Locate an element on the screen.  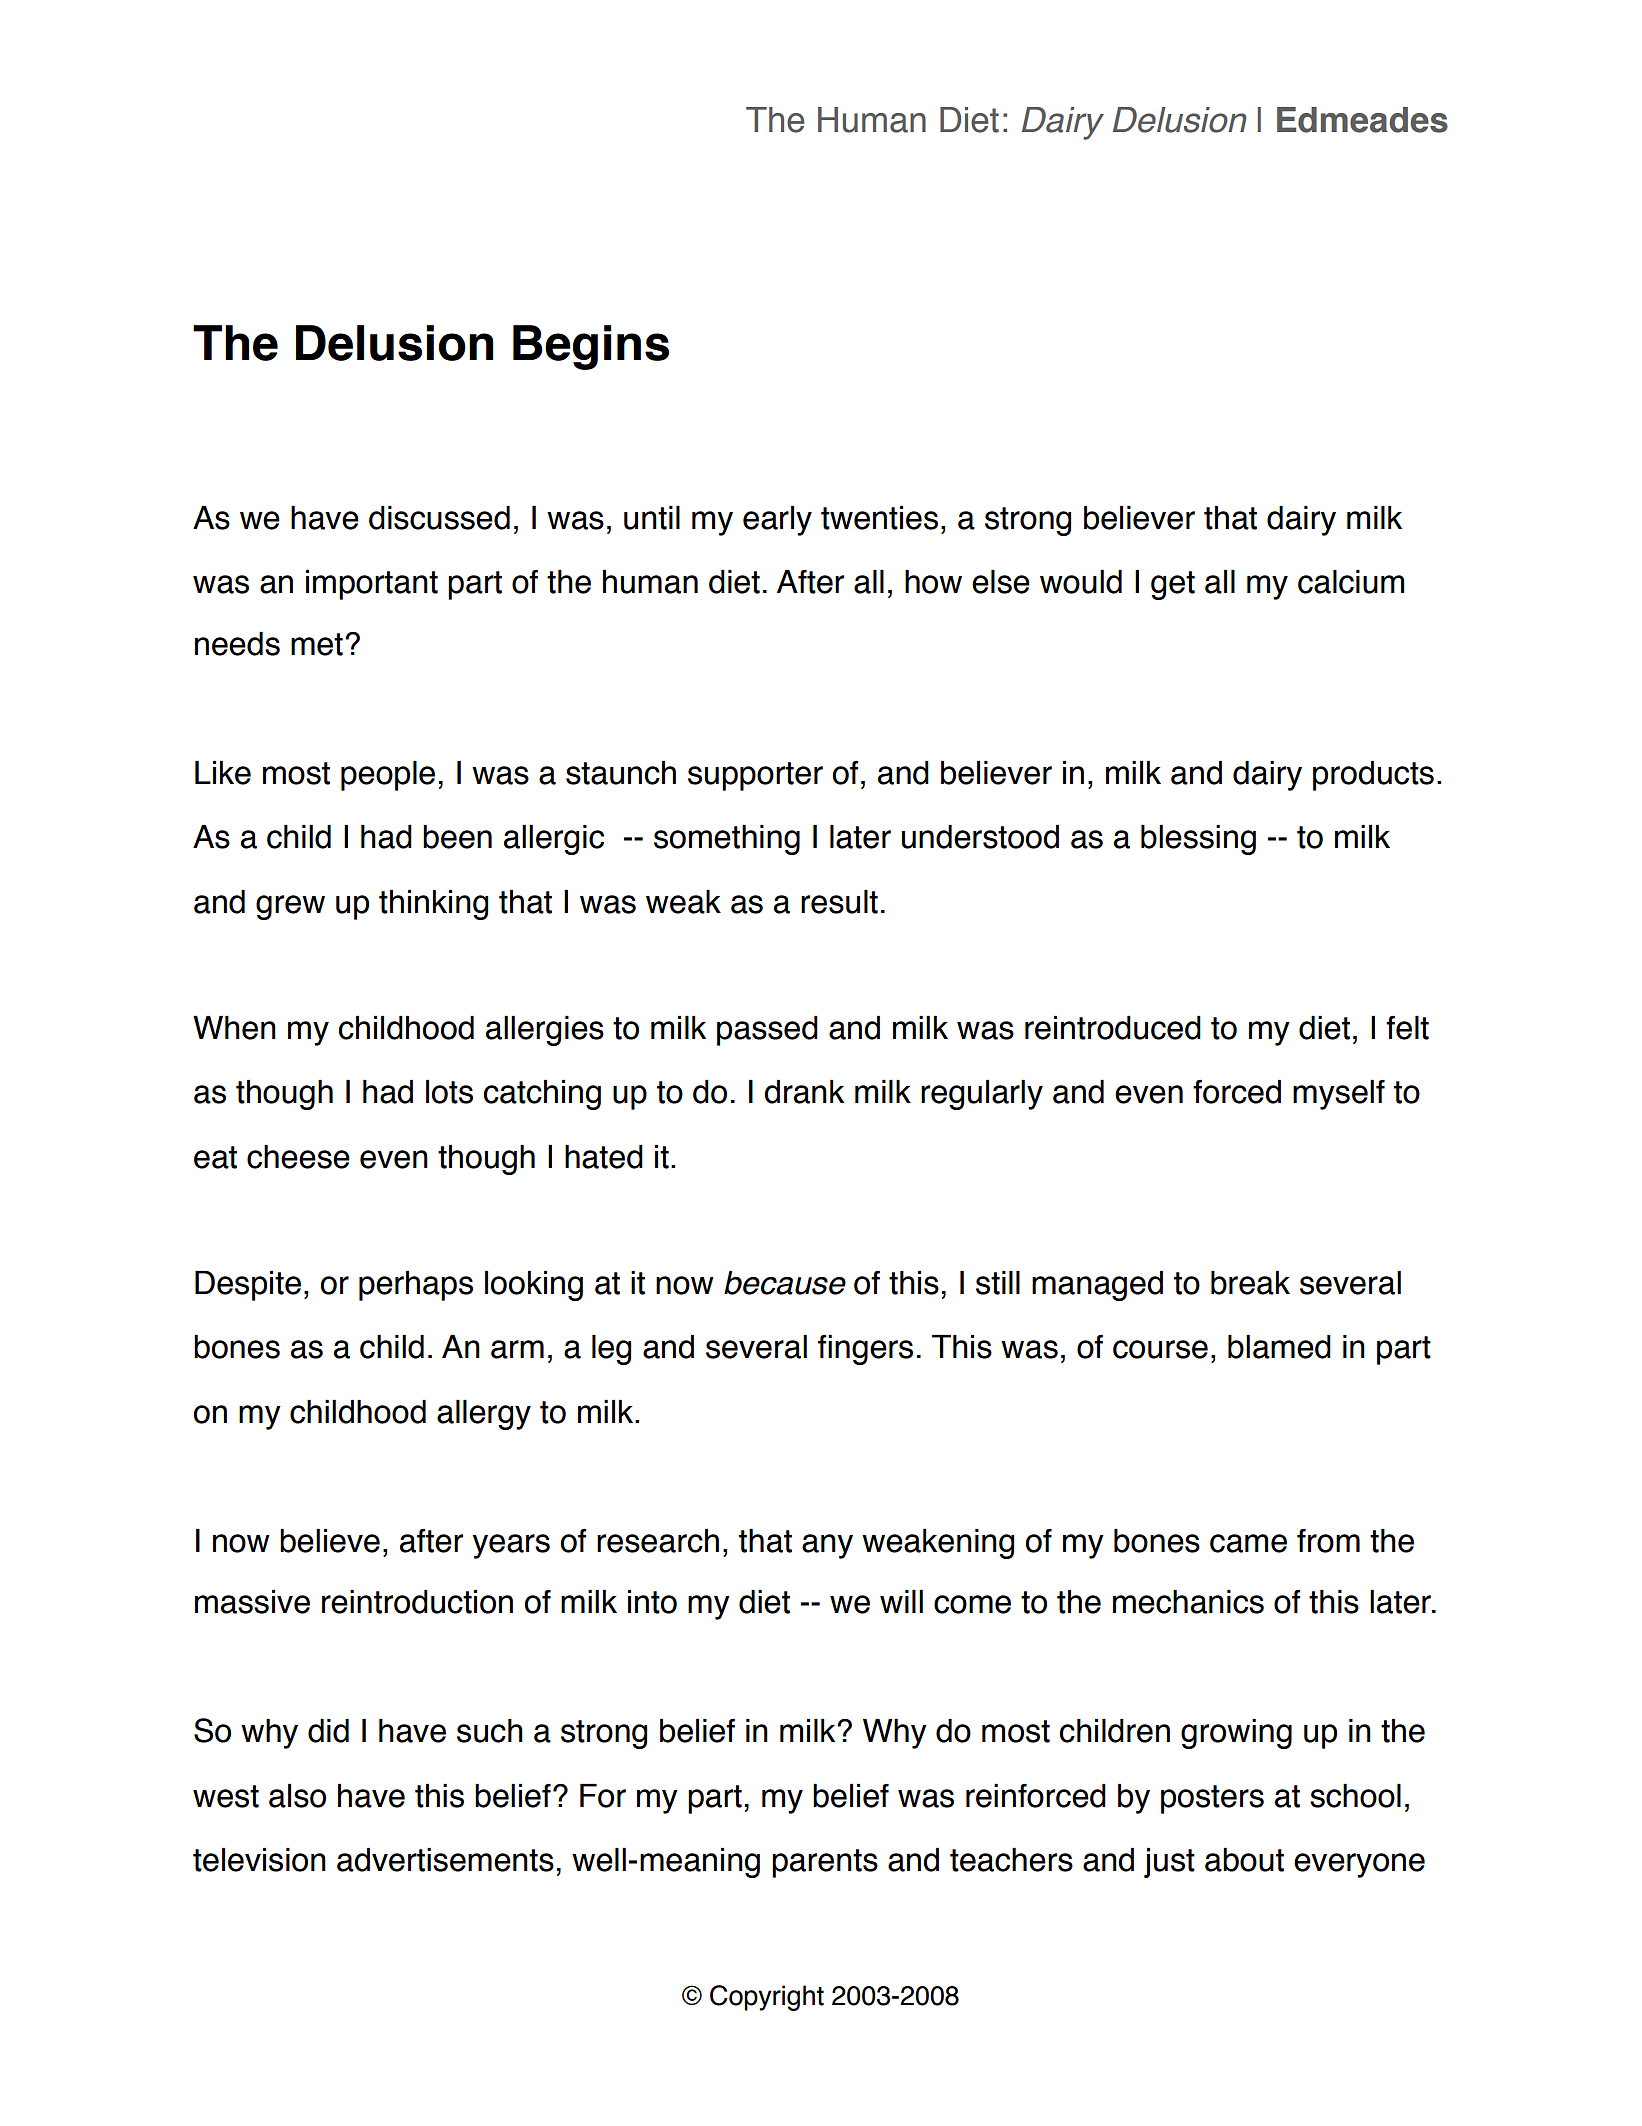
advertisements is located at coordinates (445, 1860).
